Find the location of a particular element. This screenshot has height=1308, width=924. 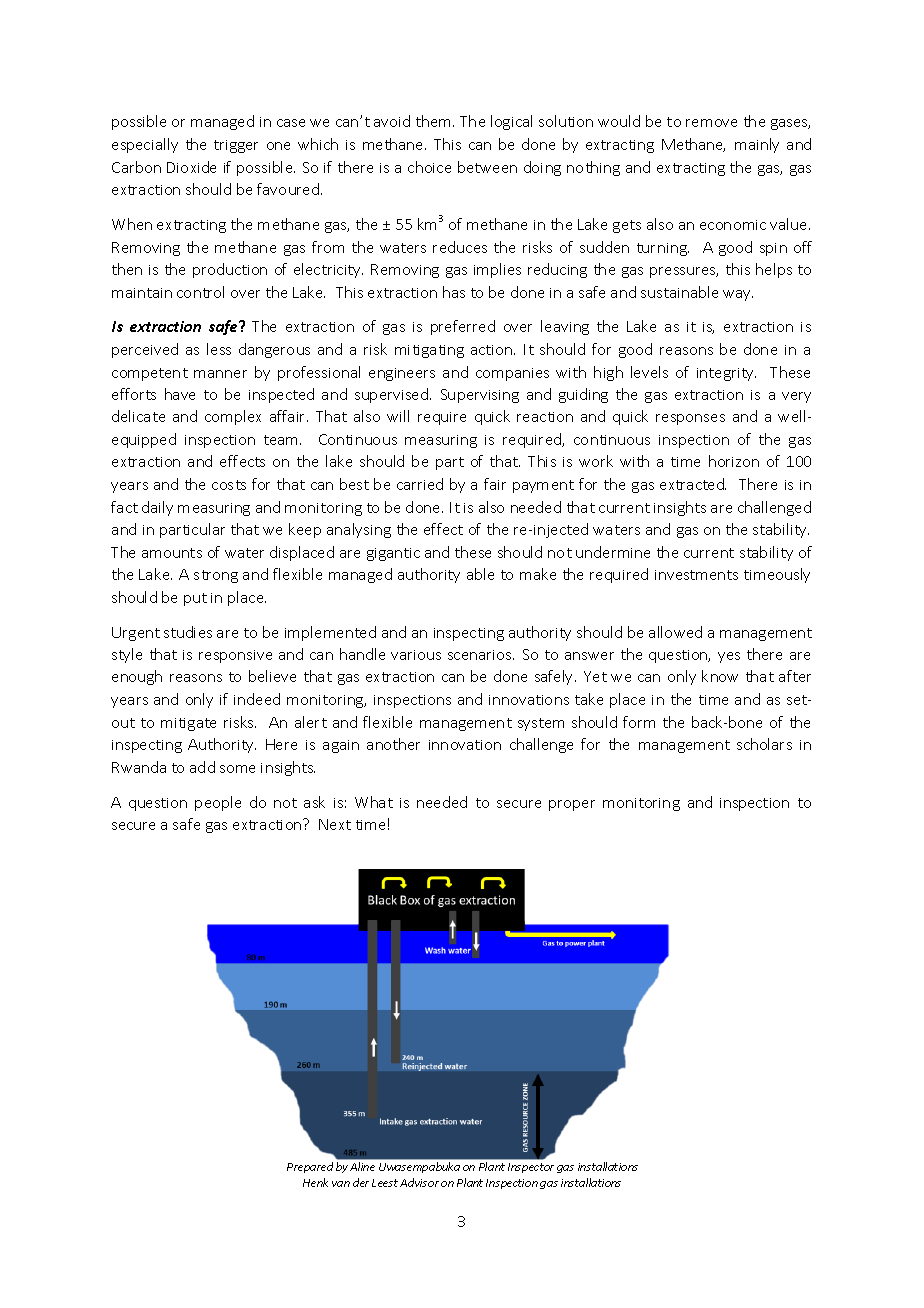

Advisor is located at coordinates (419, 1182).
